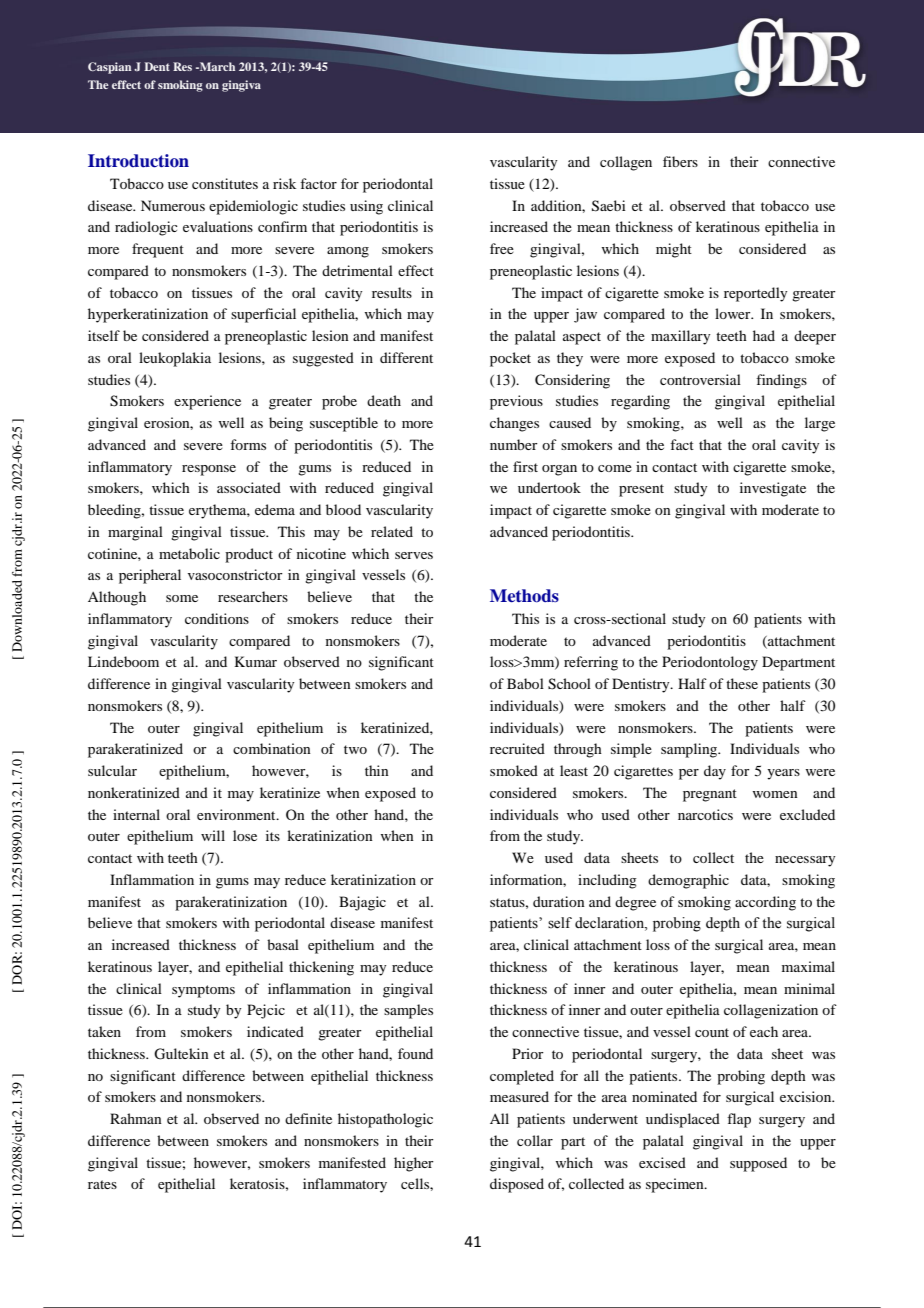 Image resolution: width=924 pixels, height=1308 pixels. I want to click on Caspian, so click(110, 68).
